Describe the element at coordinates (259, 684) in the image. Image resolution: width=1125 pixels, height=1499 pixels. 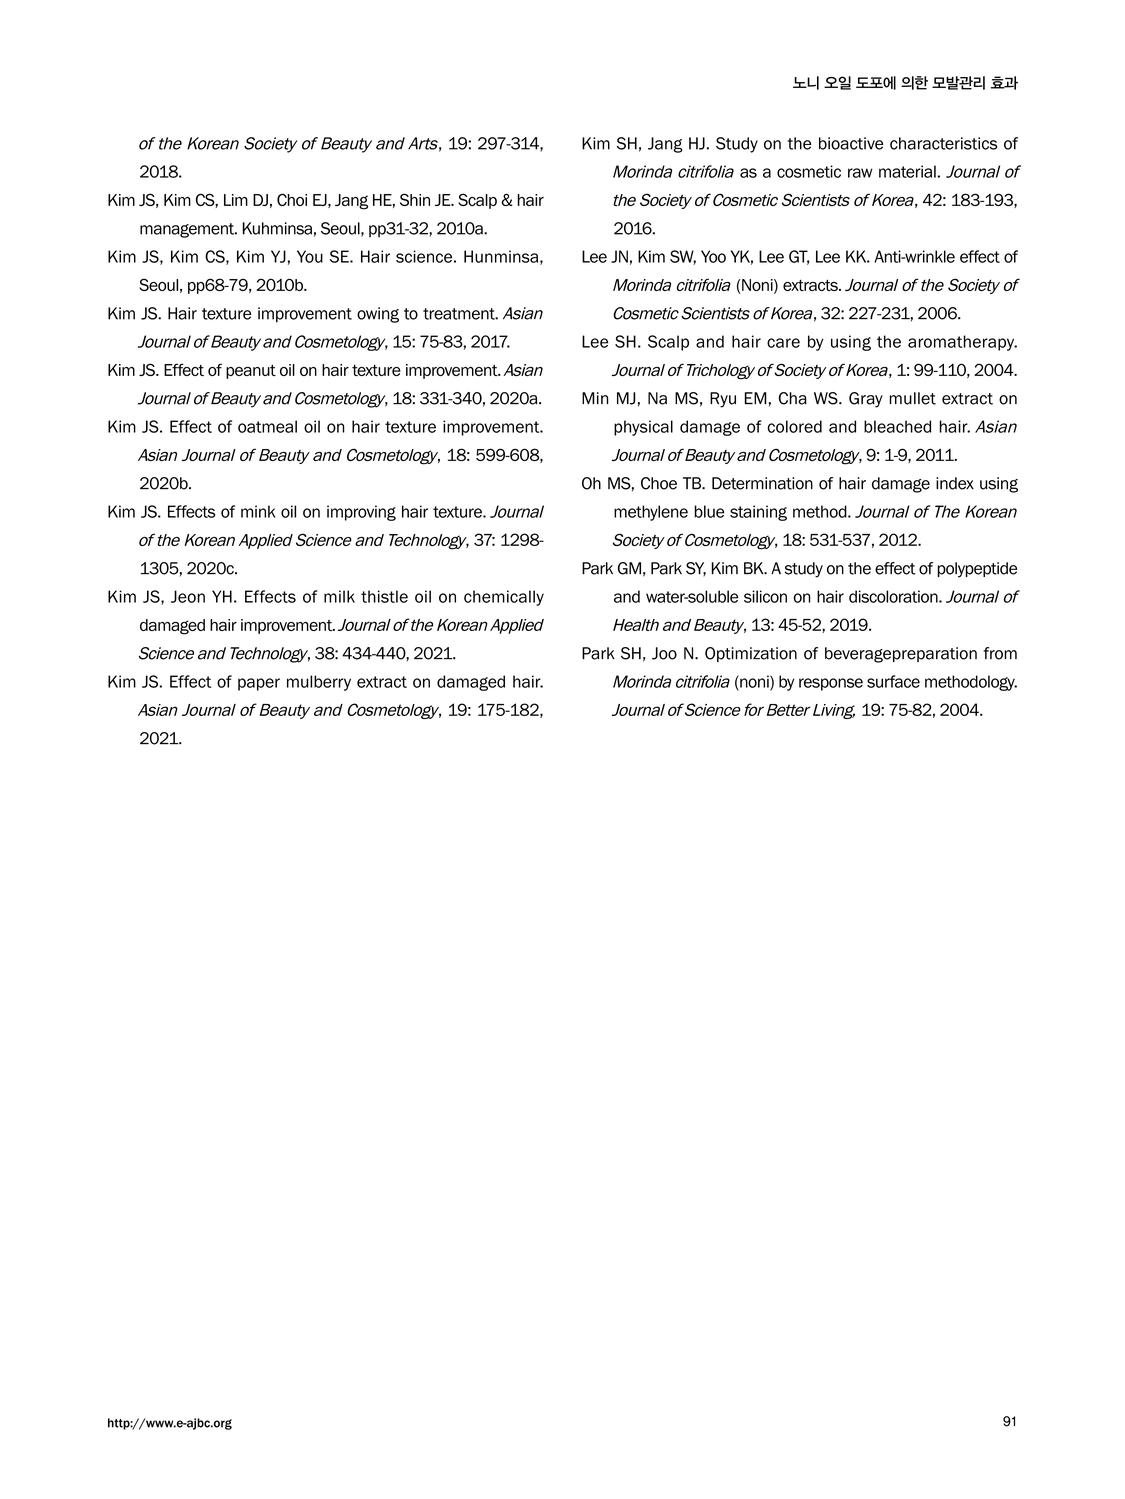
I see `paper` at that location.
